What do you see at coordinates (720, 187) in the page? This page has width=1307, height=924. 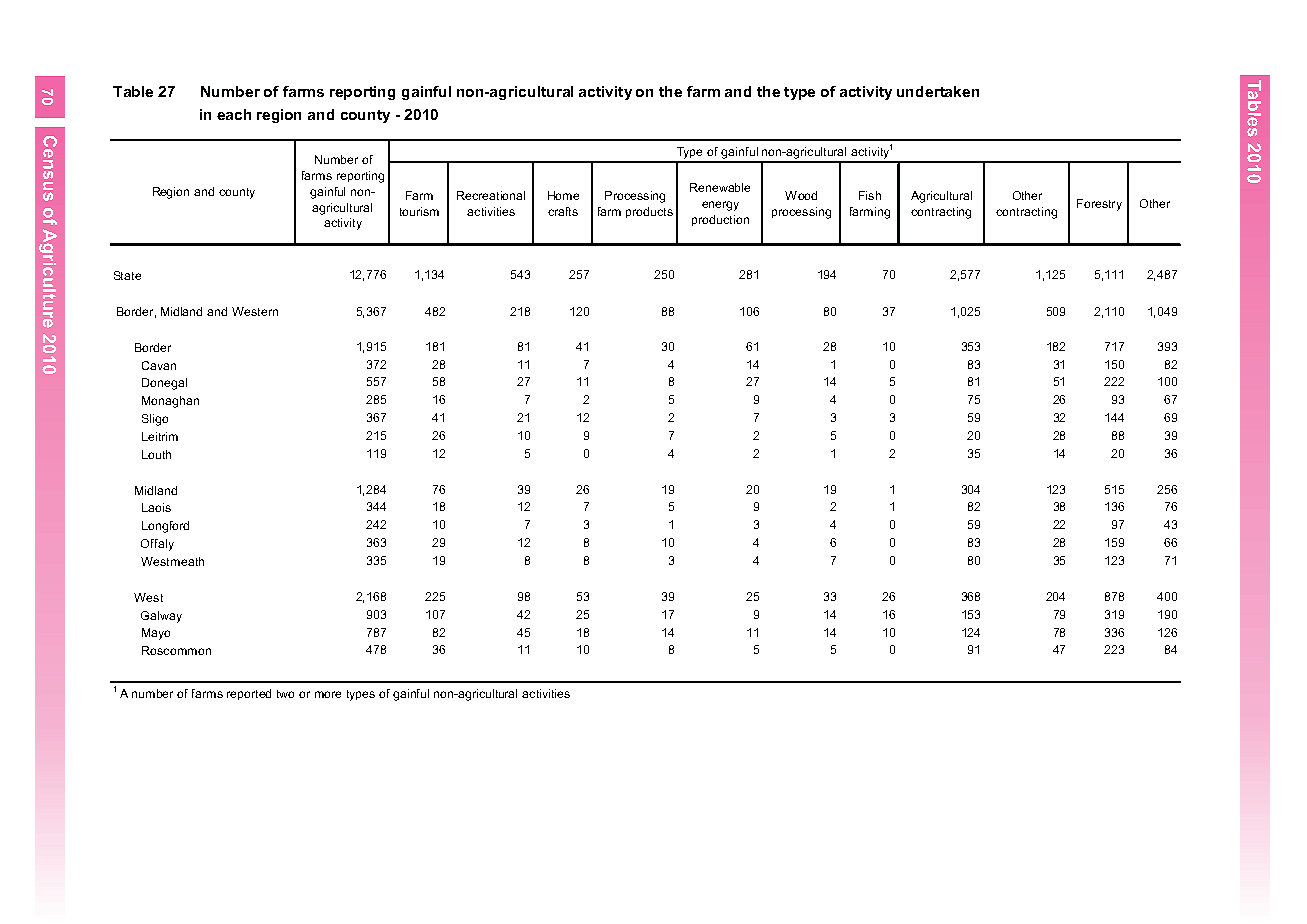 I see `Renewable` at bounding box center [720, 187].
